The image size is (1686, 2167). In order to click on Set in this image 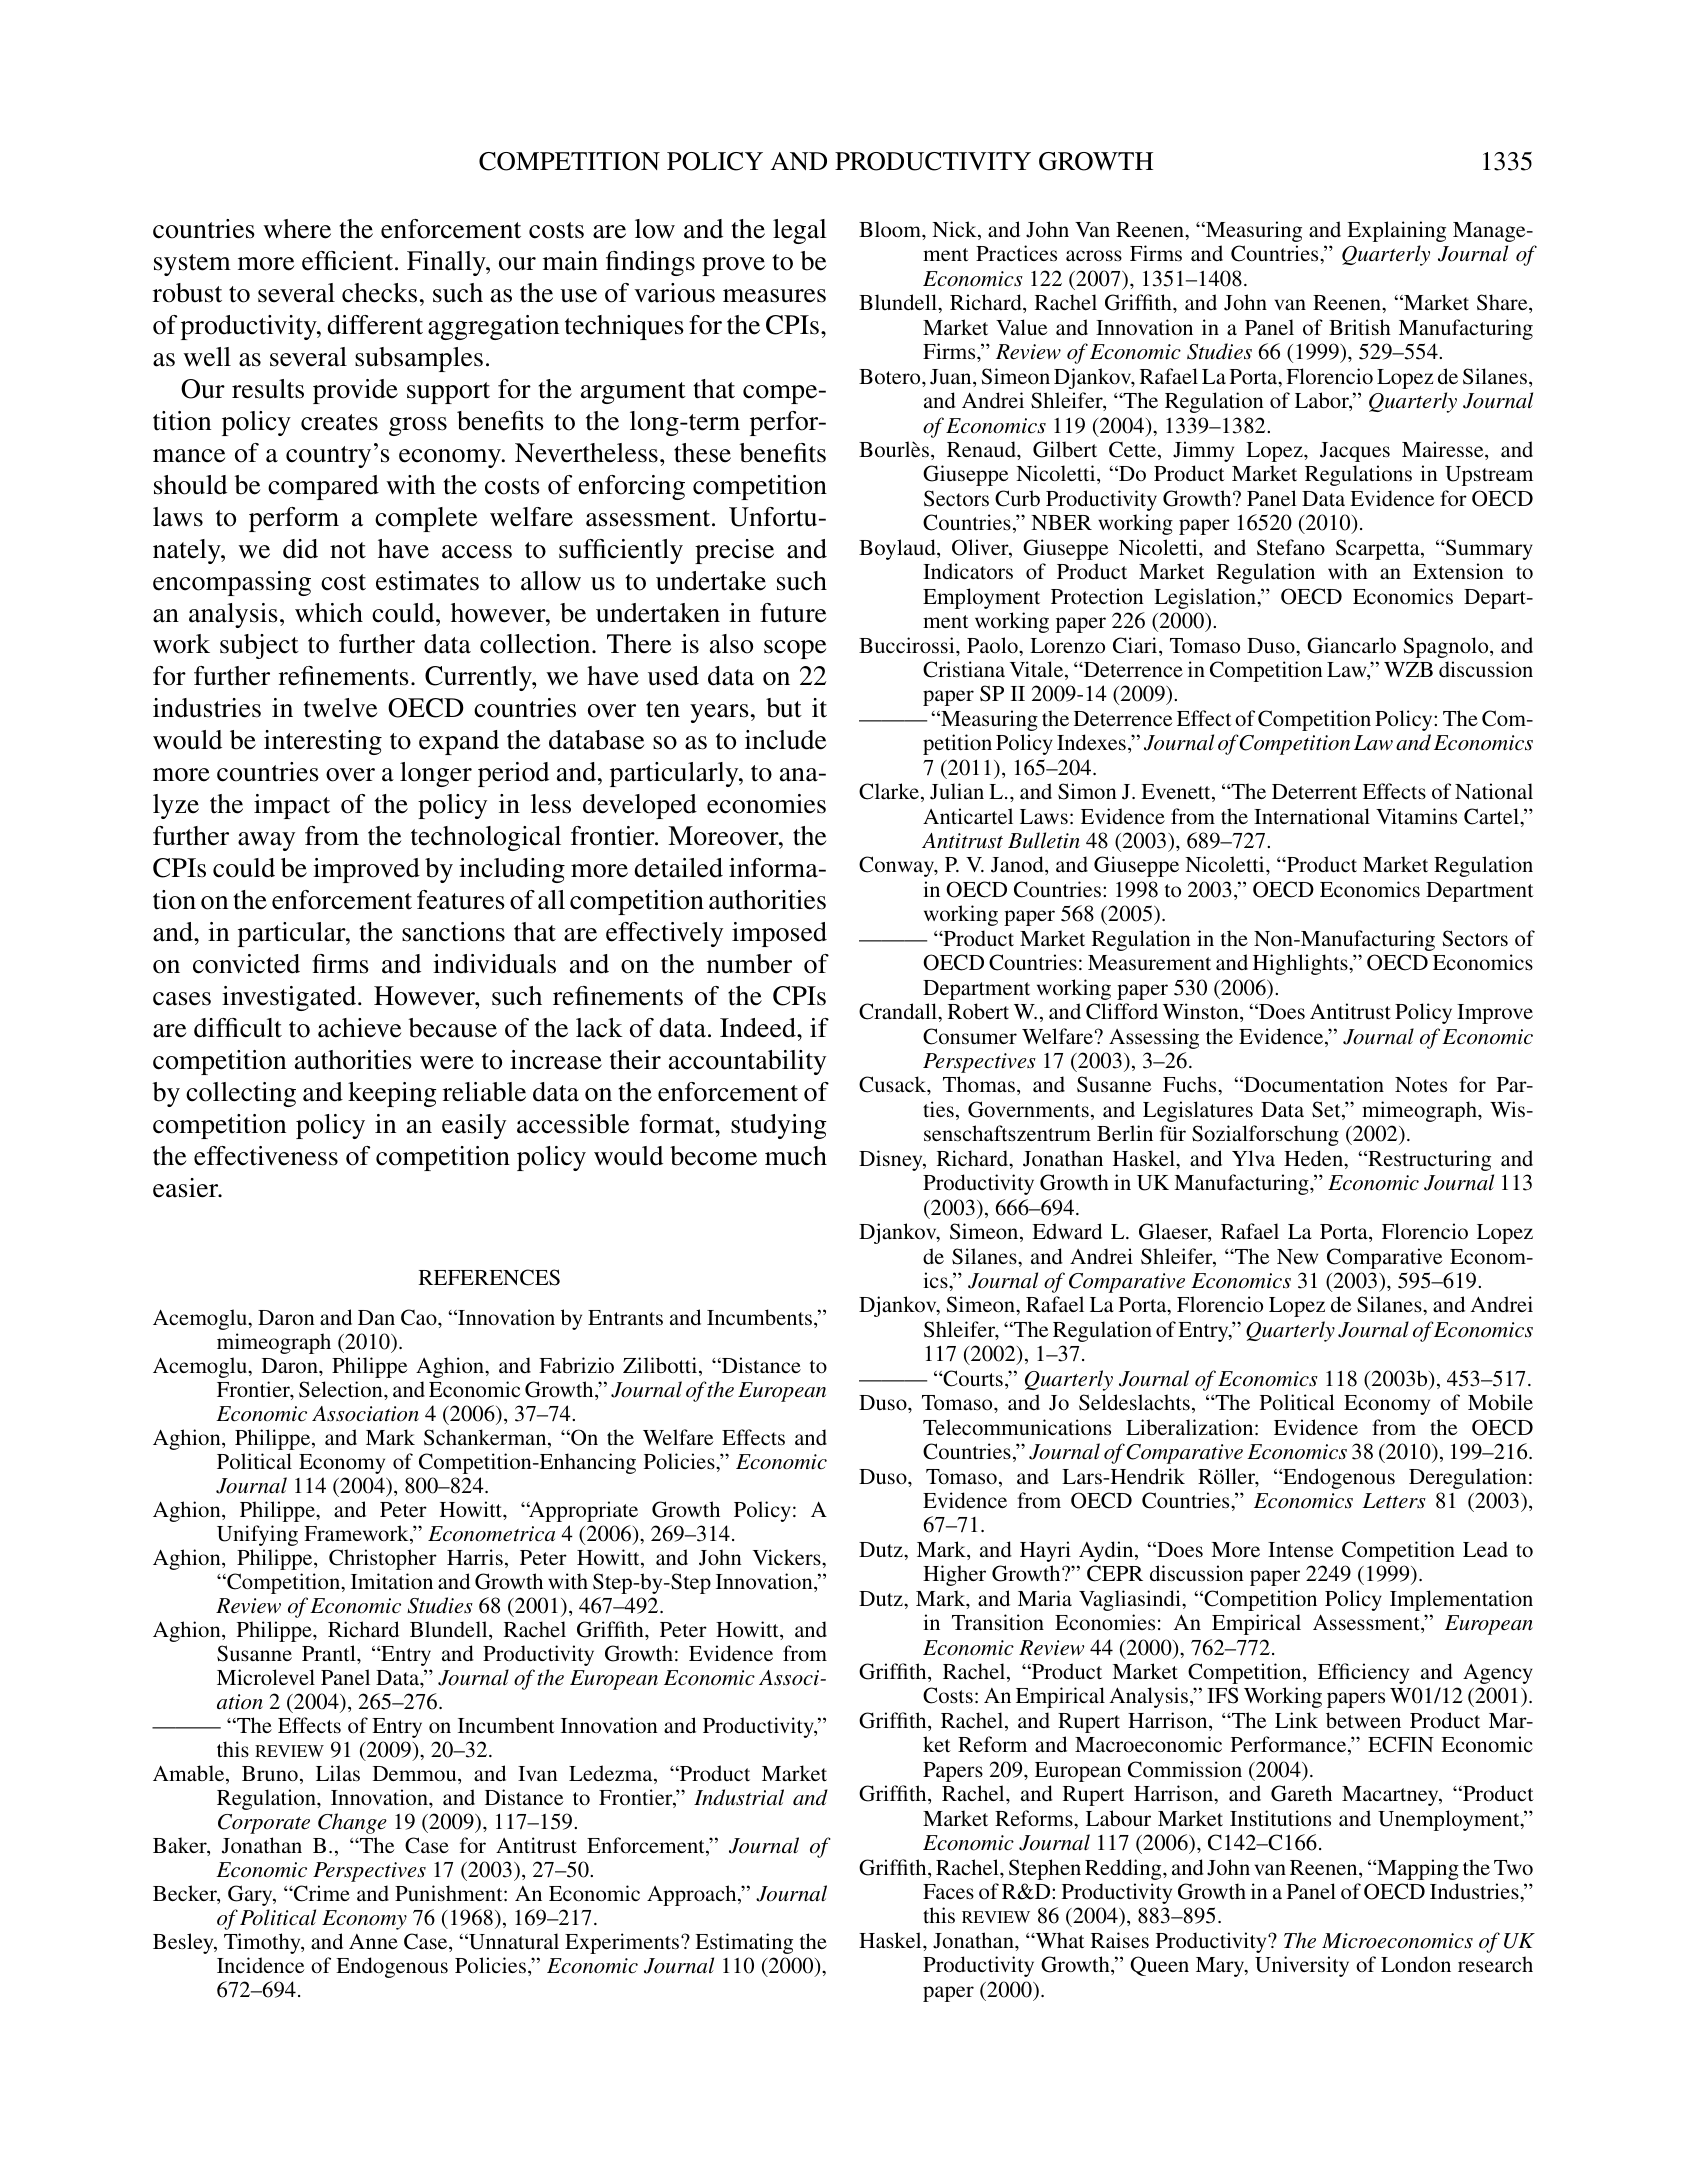, I will do `click(1327, 1110)`.
